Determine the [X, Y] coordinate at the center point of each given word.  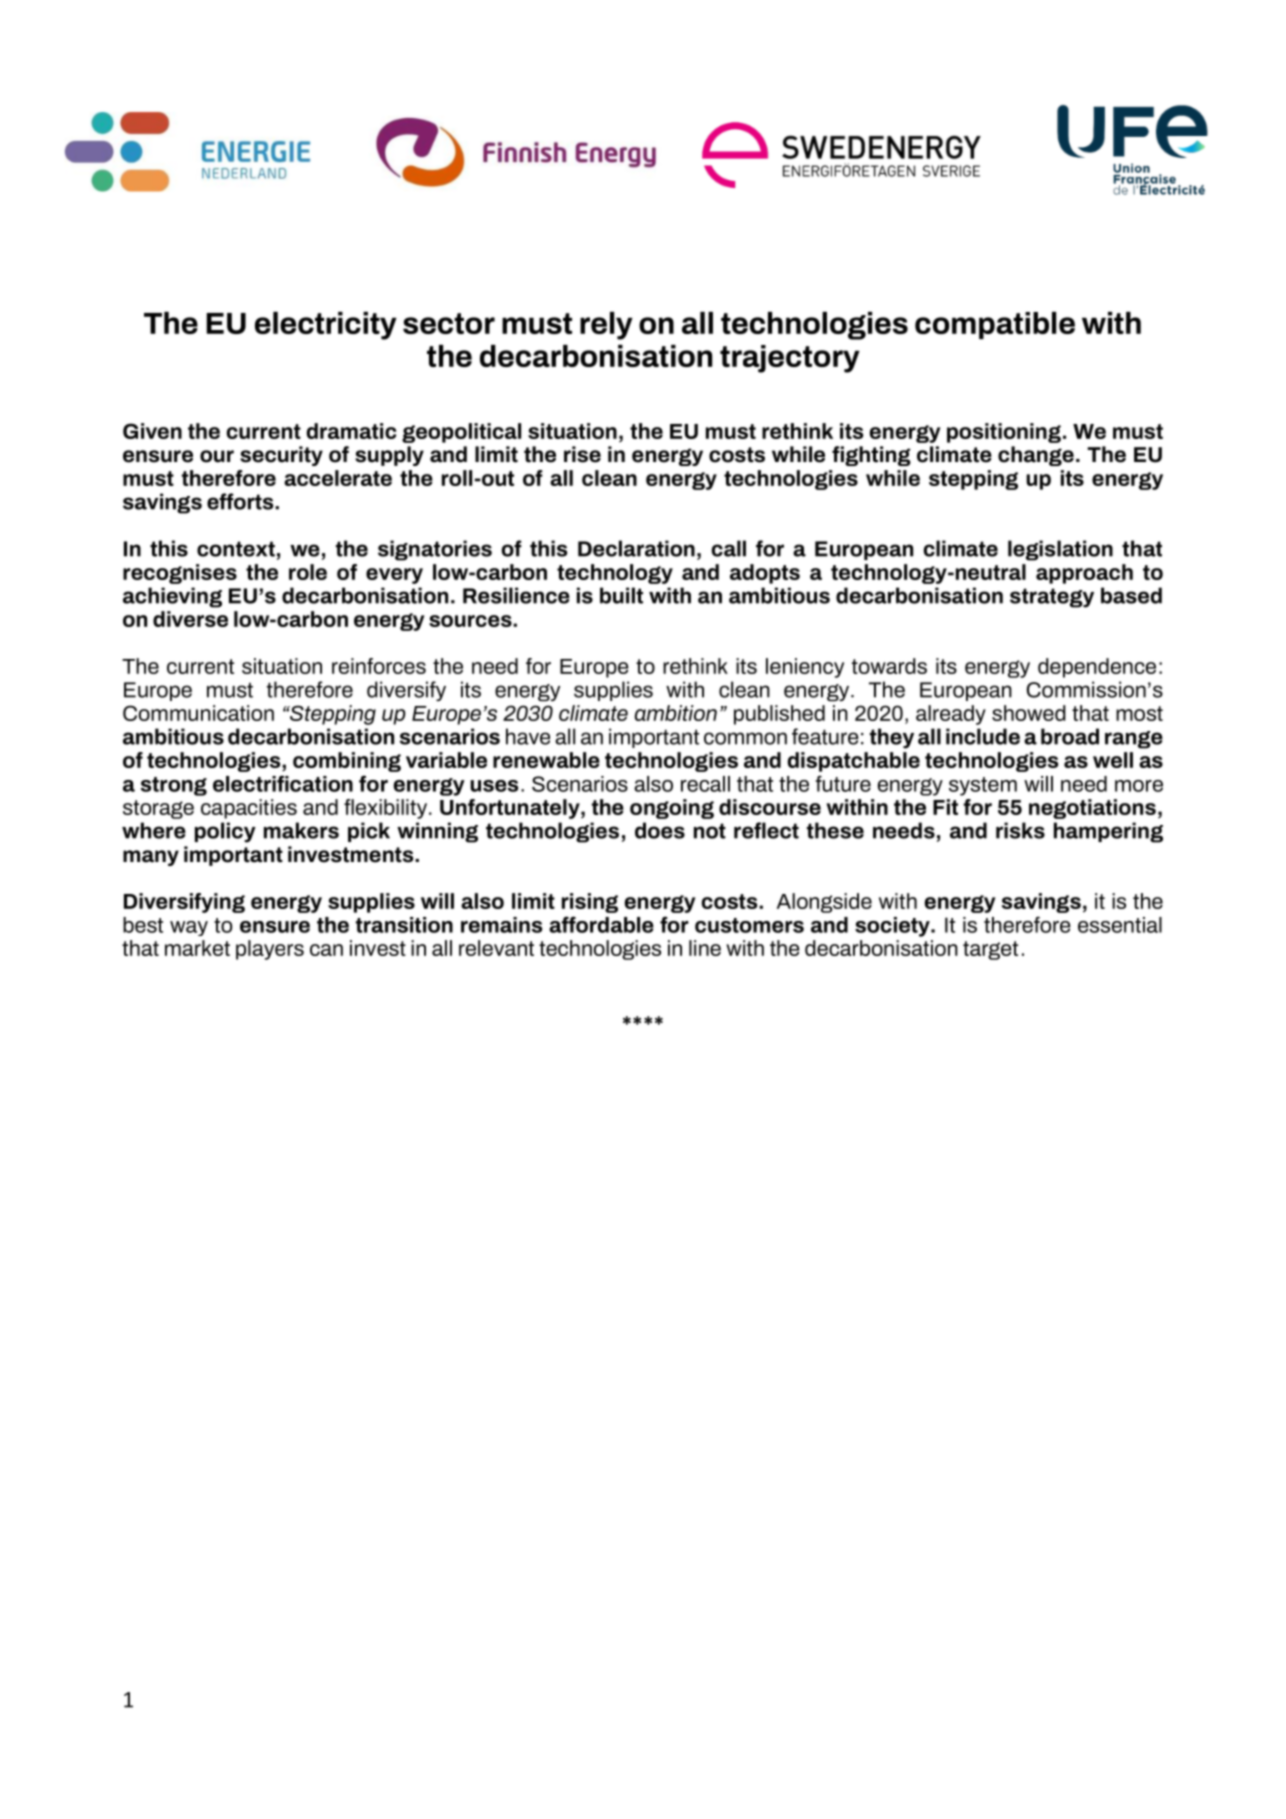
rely [606, 326]
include [983, 736]
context [236, 549]
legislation [1060, 550]
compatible [995, 325]
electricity [326, 326]
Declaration [636, 548]
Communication [198, 713]
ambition [676, 713]
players [270, 950]
